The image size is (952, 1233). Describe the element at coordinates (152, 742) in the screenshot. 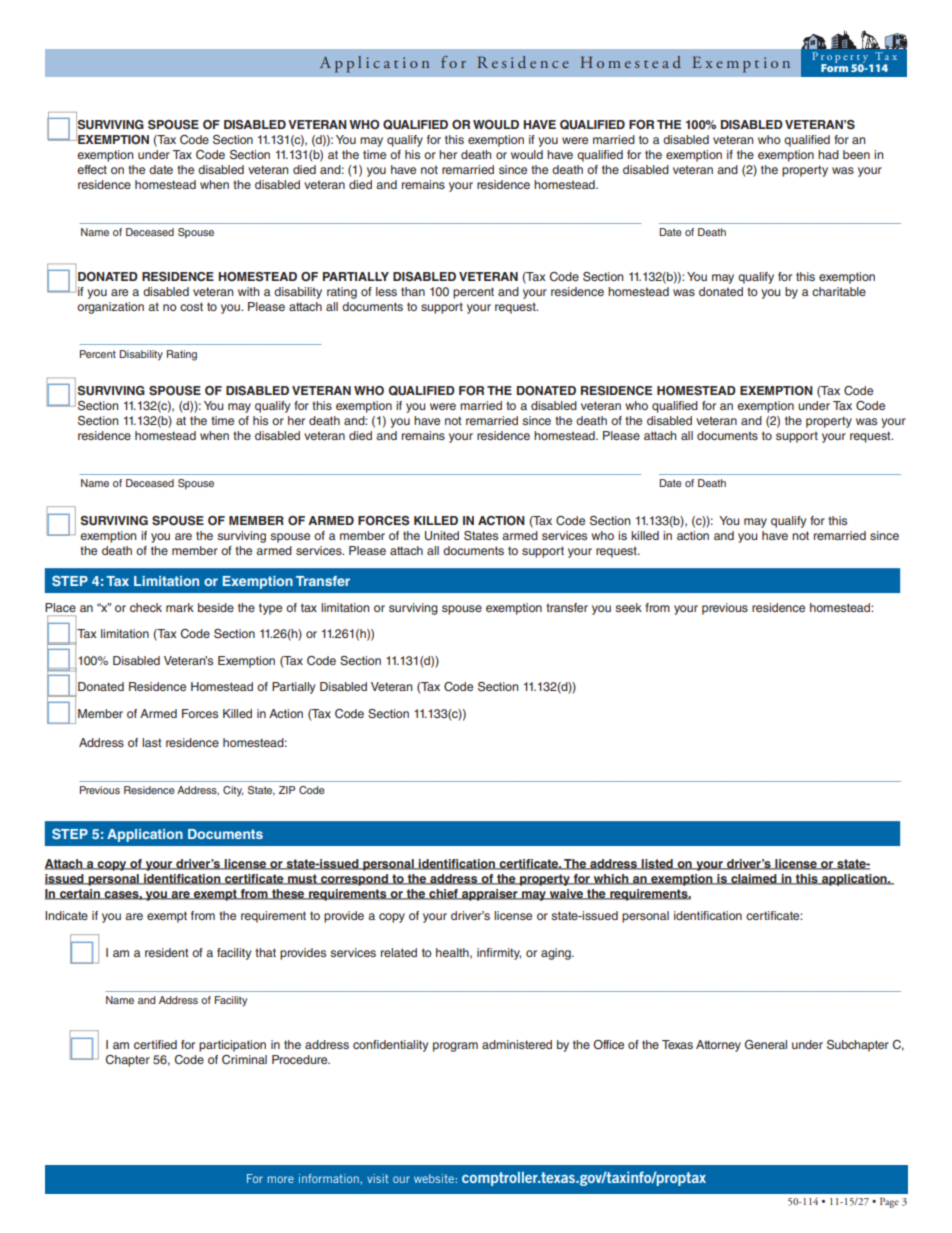

I see `last` at that location.
